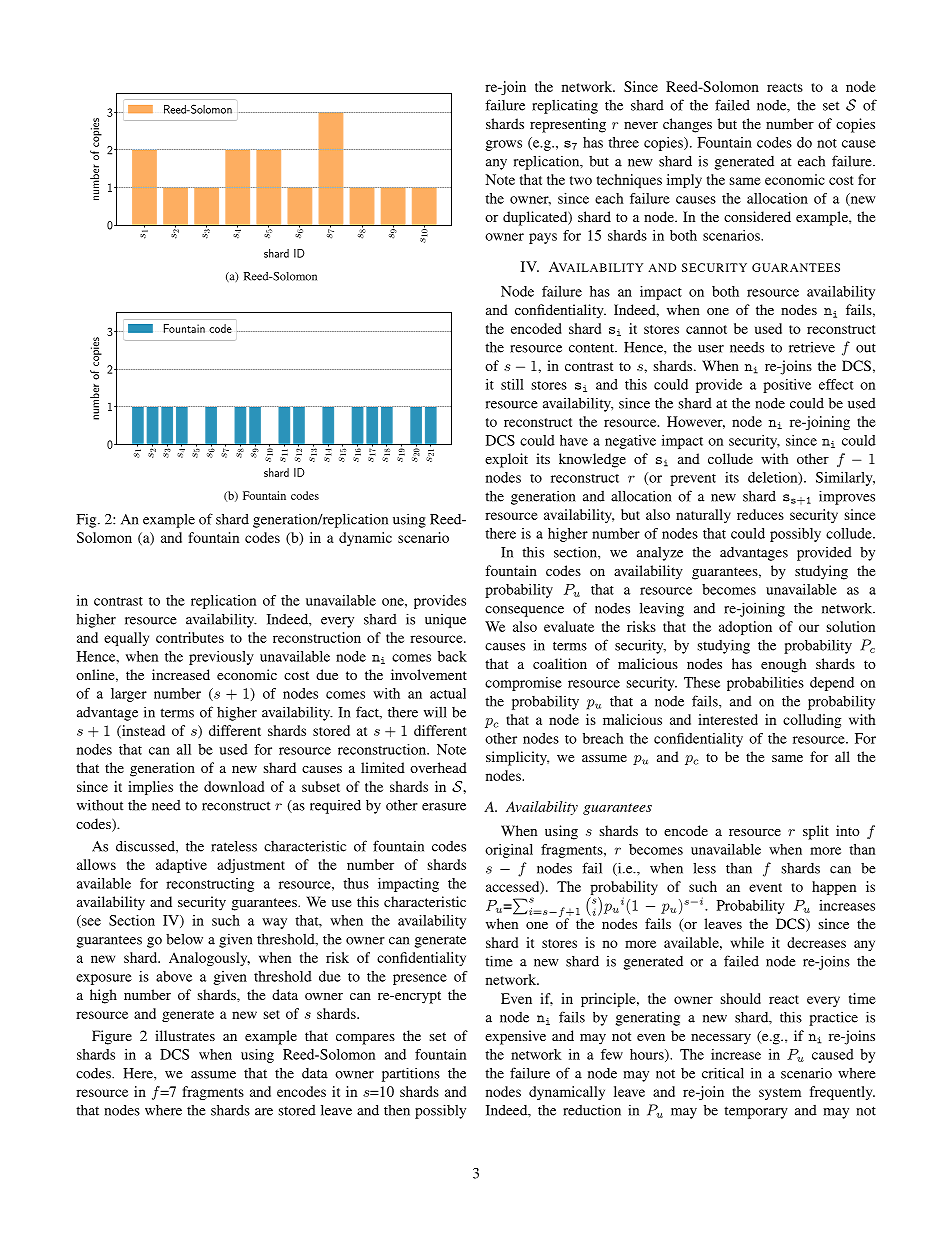  I want to click on reduces, so click(760, 514).
